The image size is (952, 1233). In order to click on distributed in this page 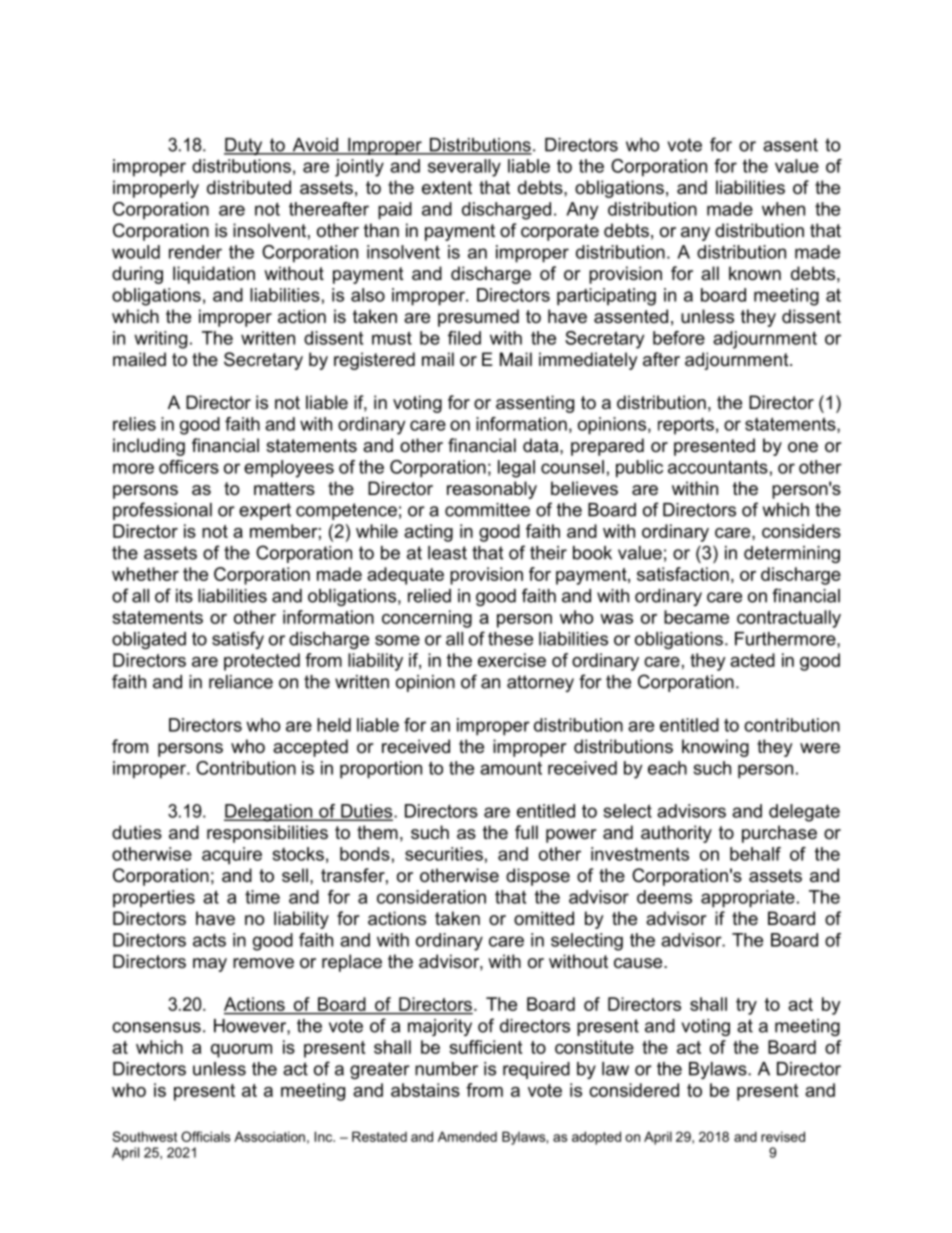, I will do `click(249, 187)`.
